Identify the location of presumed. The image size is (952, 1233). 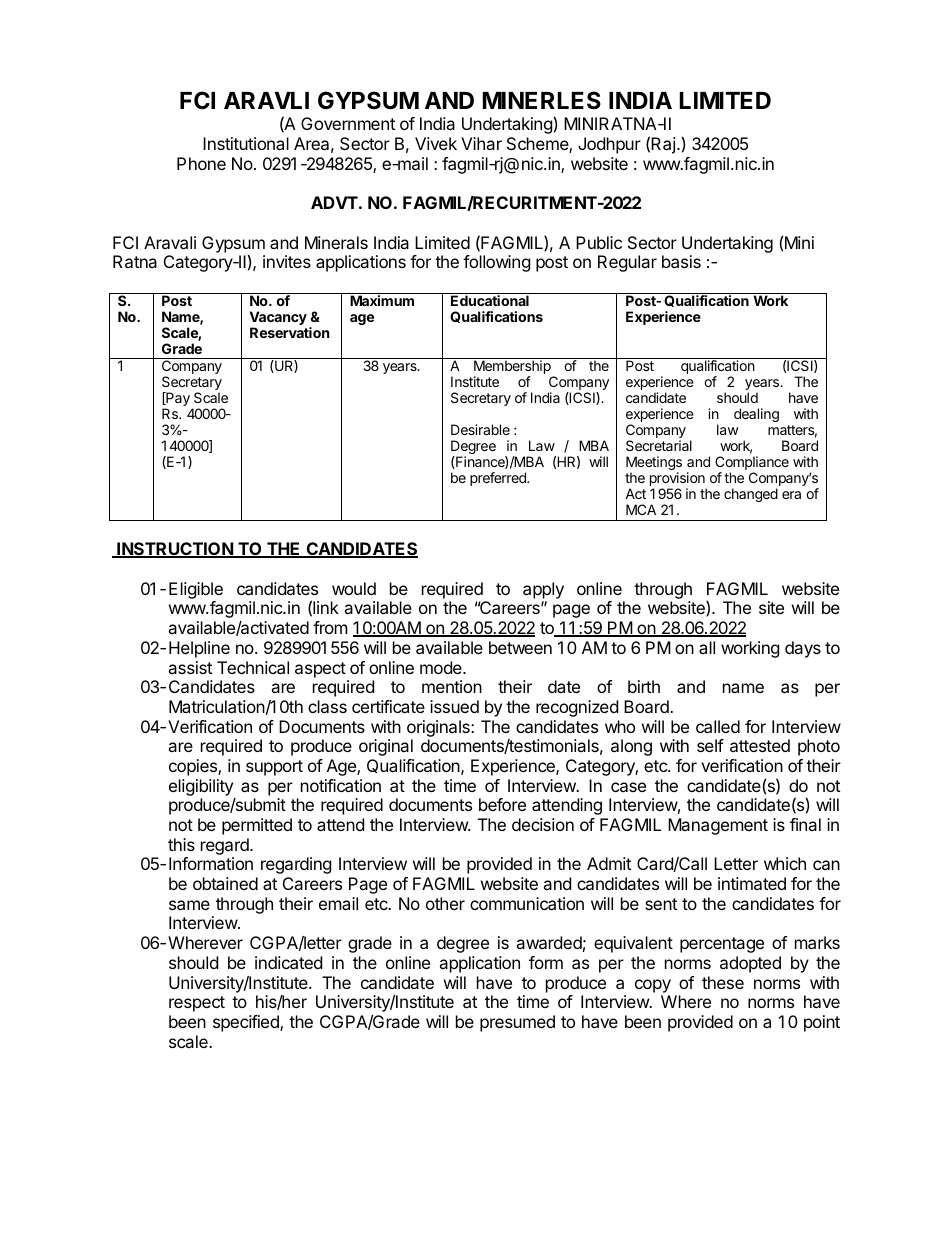
(517, 1023).
